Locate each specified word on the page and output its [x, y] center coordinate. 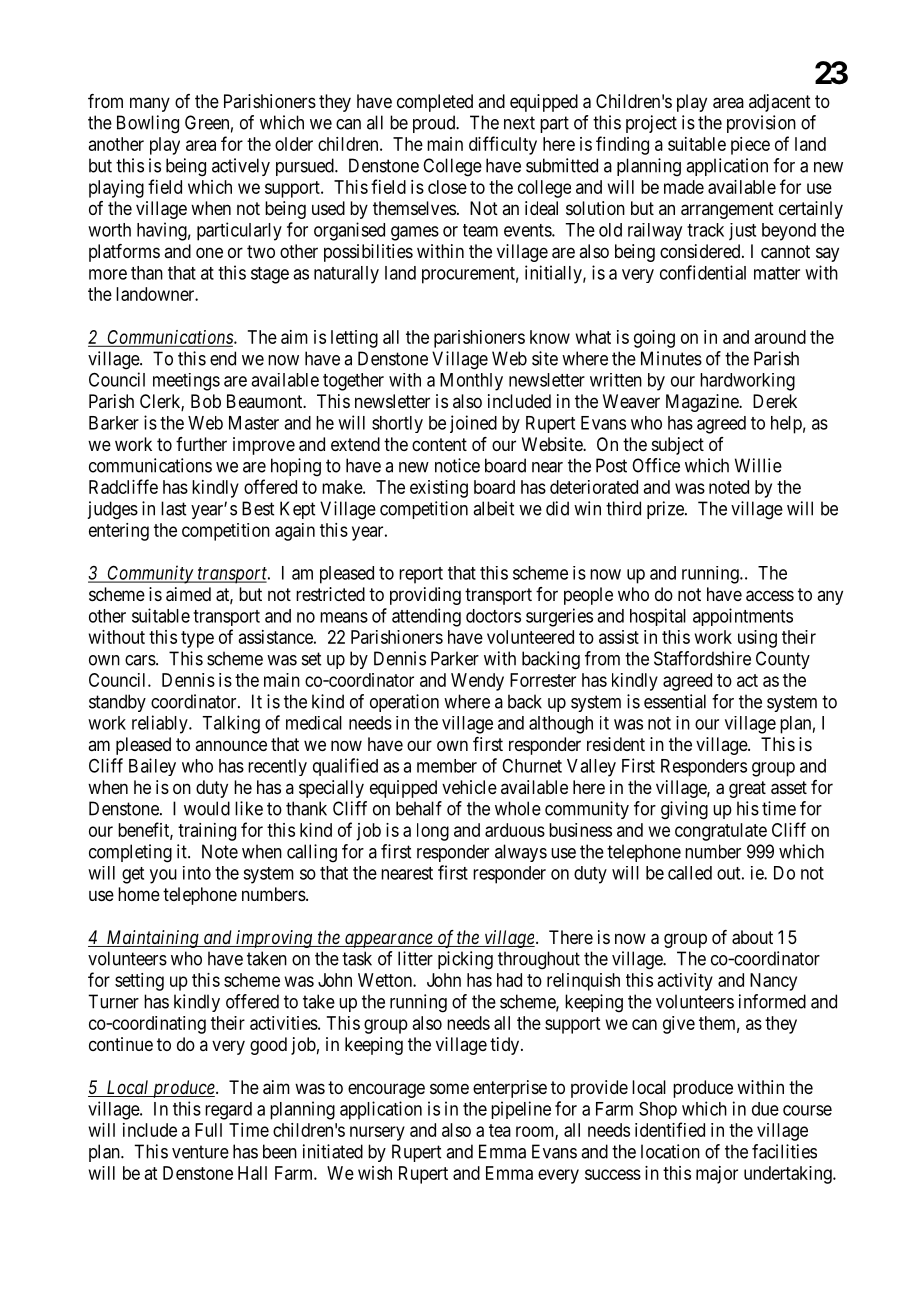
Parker [455, 658]
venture [200, 1152]
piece [750, 146]
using [757, 639]
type [197, 639]
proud [435, 124]
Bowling [148, 124]
